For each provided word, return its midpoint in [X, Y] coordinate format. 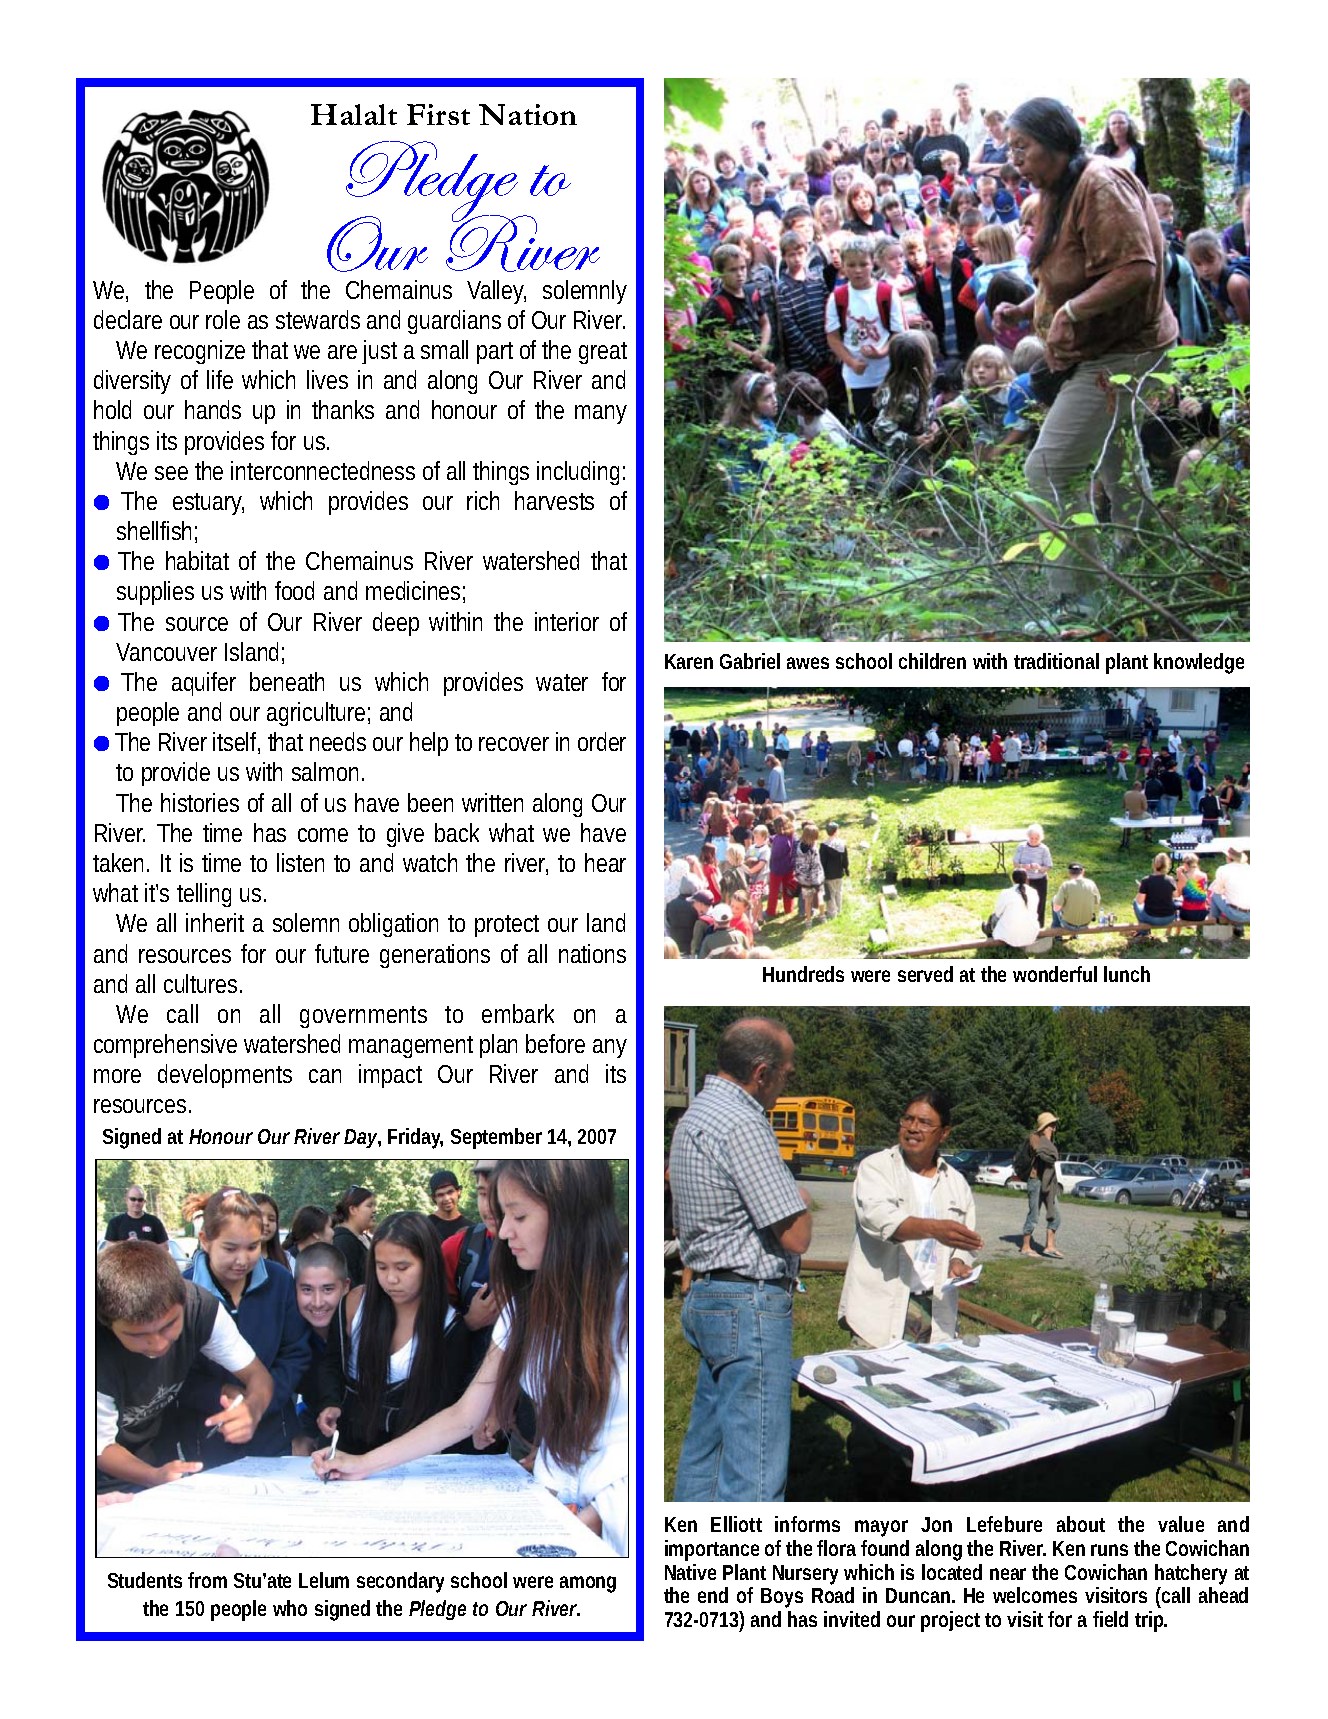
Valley [496, 292]
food [294, 590]
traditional [1056, 661]
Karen [689, 661]
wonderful [1055, 974]
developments [225, 1076]
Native [690, 1572]
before [555, 1043]
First [438, 114]
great [603, 353]
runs [1109, 1550]
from [207, 1580]
